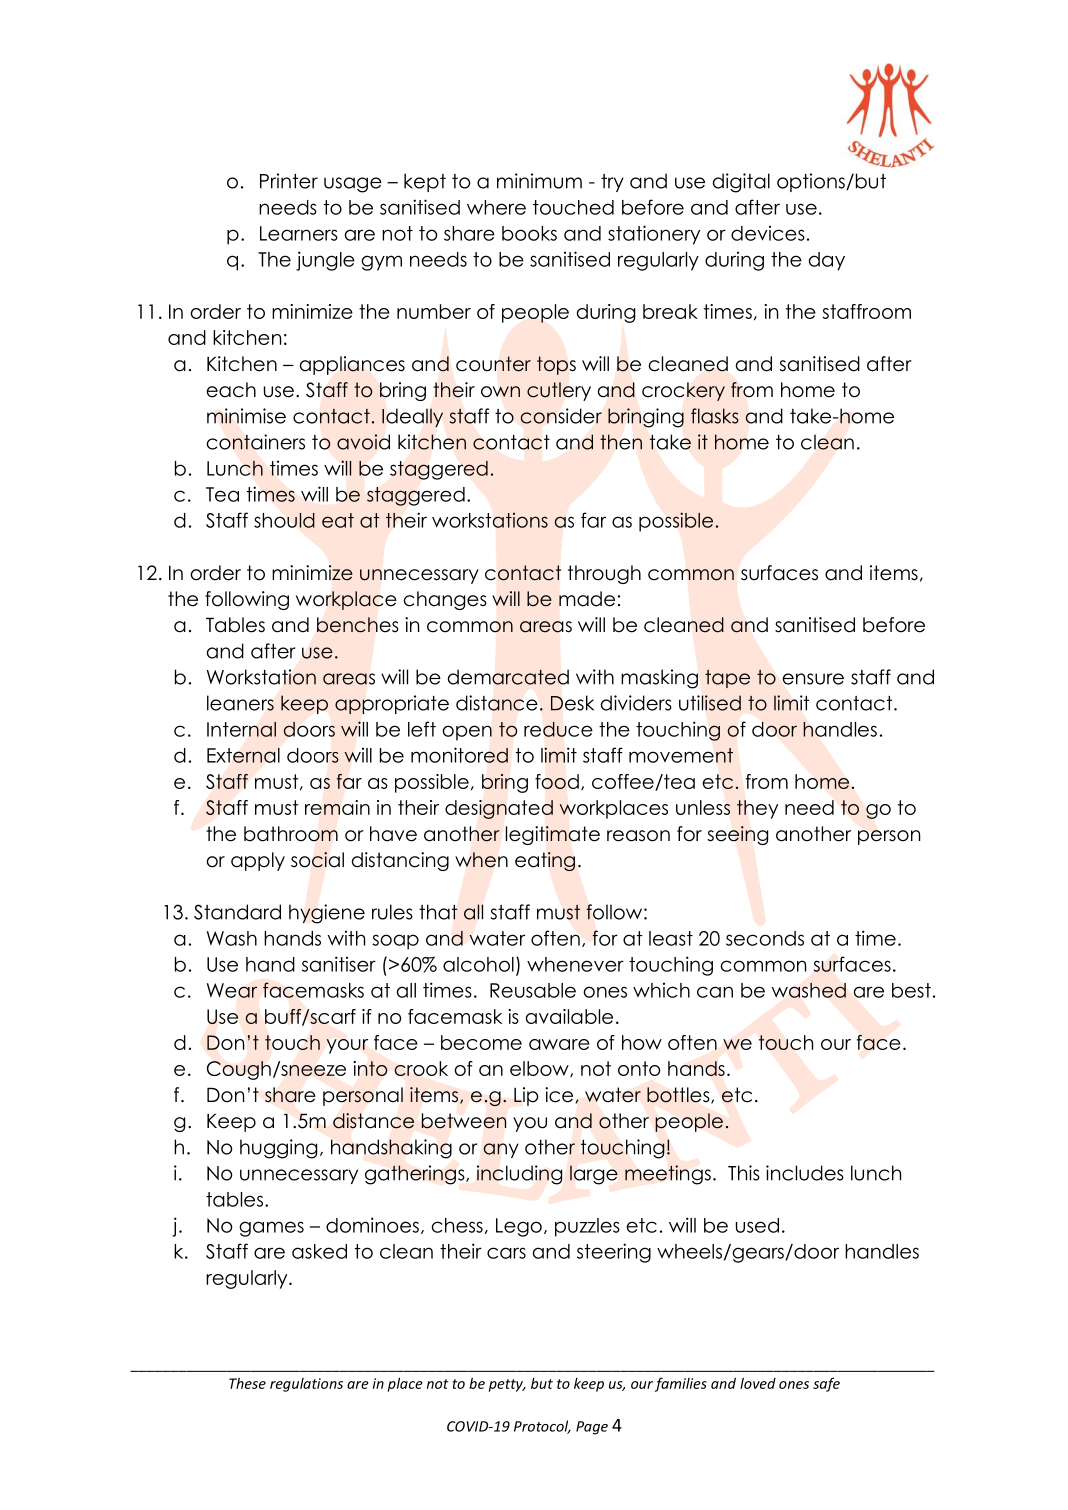 The width and height of the screenshot is (1068, 1510). I want to click on they, so click(757, 809).
